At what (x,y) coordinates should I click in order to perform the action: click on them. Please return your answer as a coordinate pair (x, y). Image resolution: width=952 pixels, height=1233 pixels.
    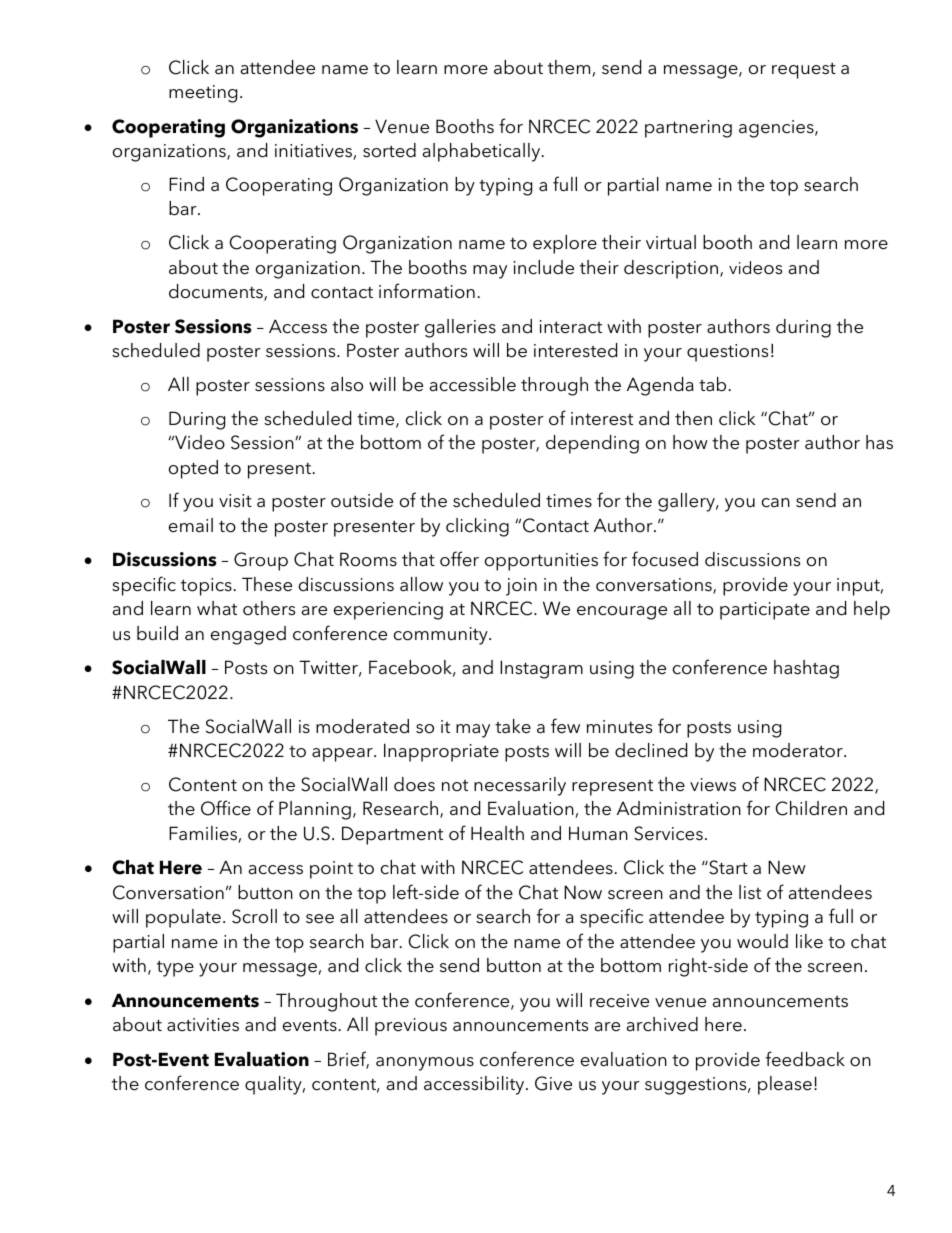
    Looking at the image, I should click on (570, 68).
